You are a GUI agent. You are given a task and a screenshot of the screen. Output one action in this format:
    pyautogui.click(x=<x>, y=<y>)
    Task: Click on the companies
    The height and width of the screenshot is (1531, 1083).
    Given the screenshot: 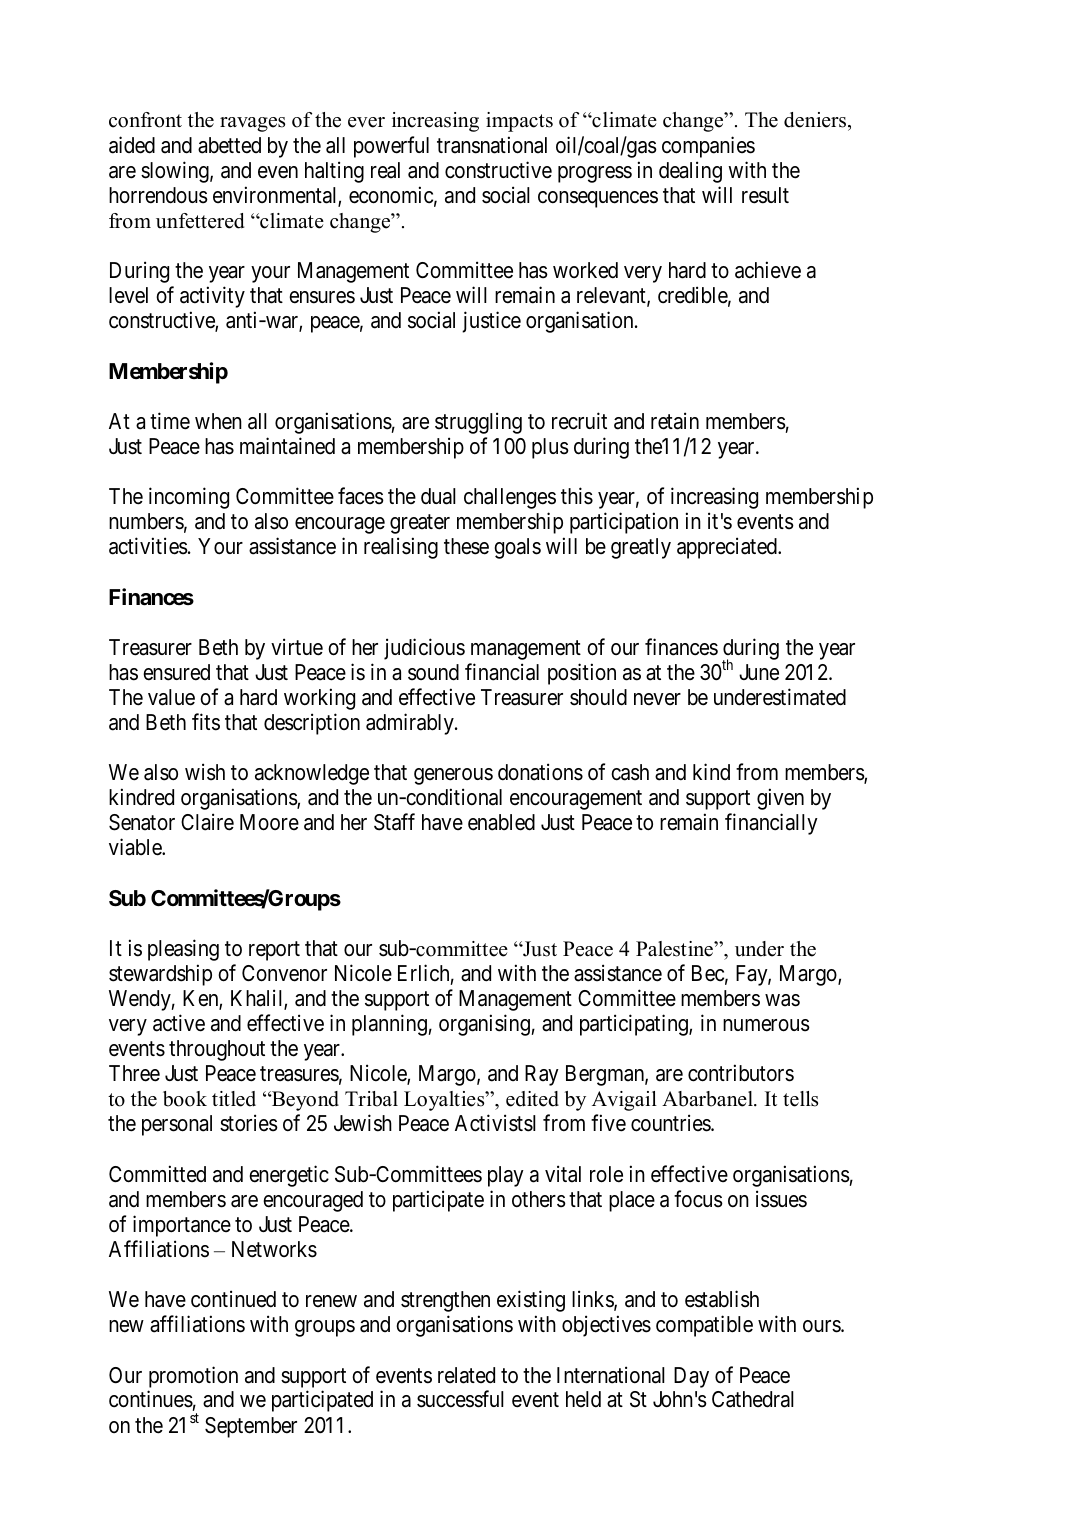 What is the action you would take?
    pyautogui.click(x=708, y=147)
